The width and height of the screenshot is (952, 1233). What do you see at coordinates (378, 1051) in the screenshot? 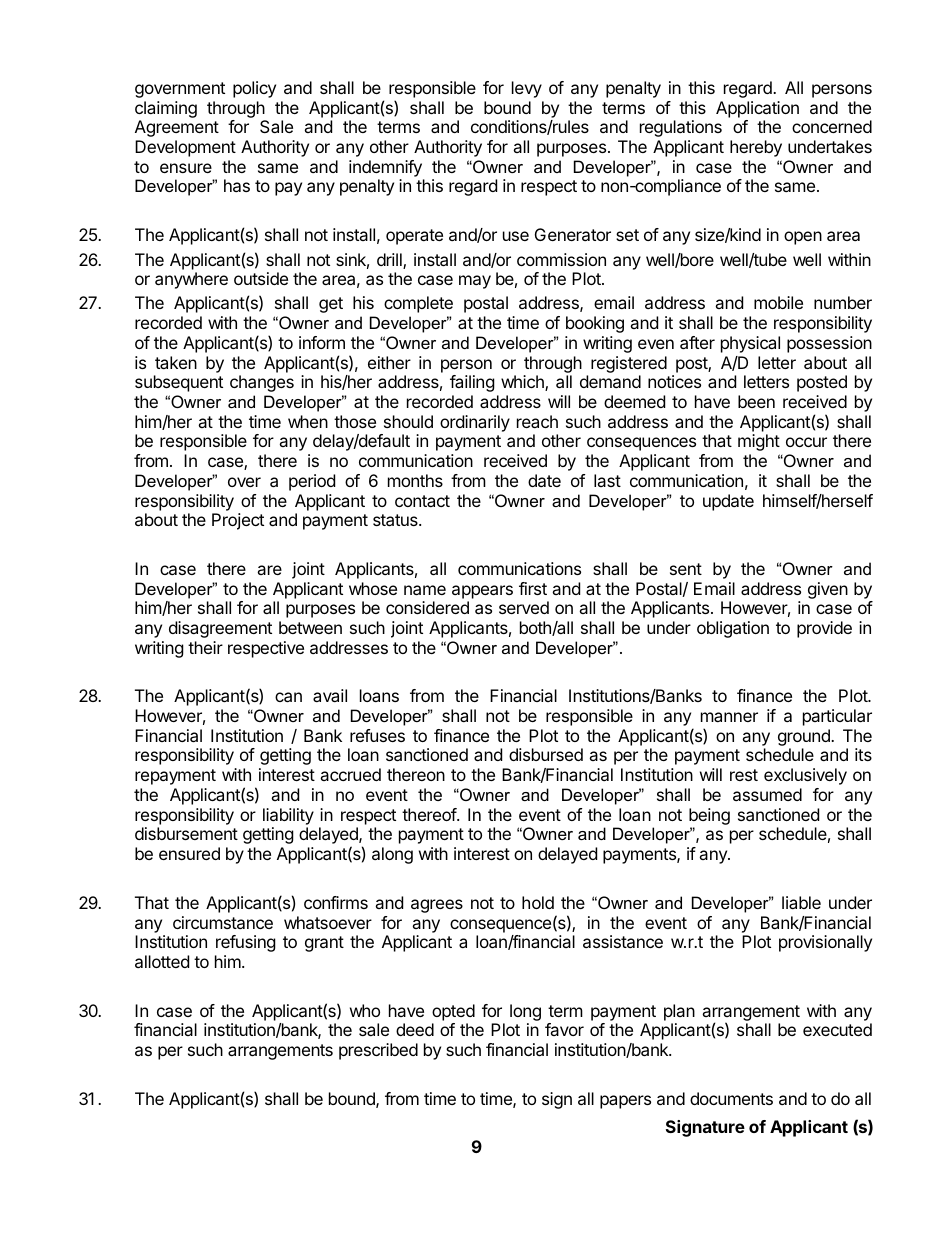
I see `prescribed` at bounding box center [378, 1051].
